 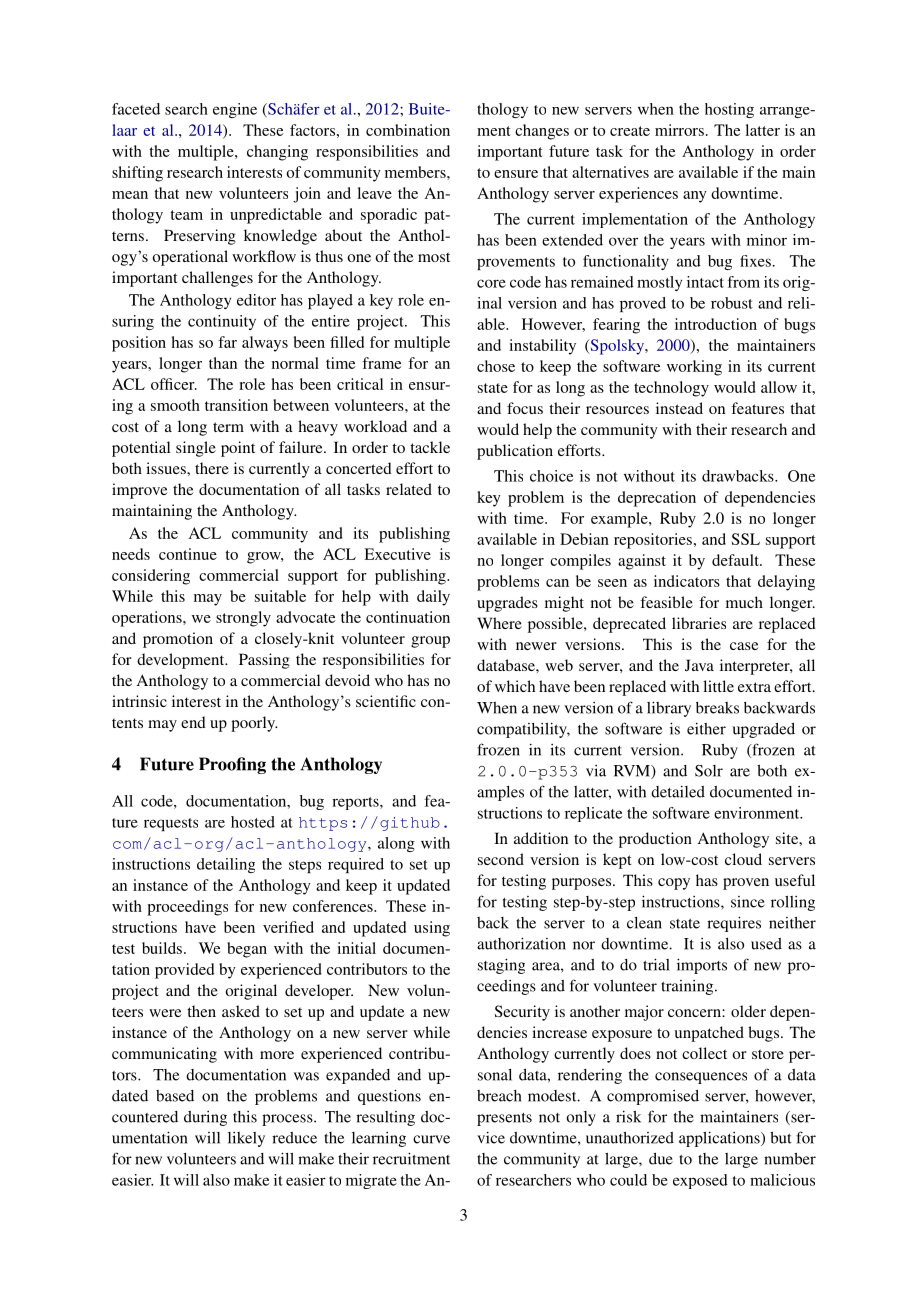 I want to click on likely, so click(x=246, y=1139).
